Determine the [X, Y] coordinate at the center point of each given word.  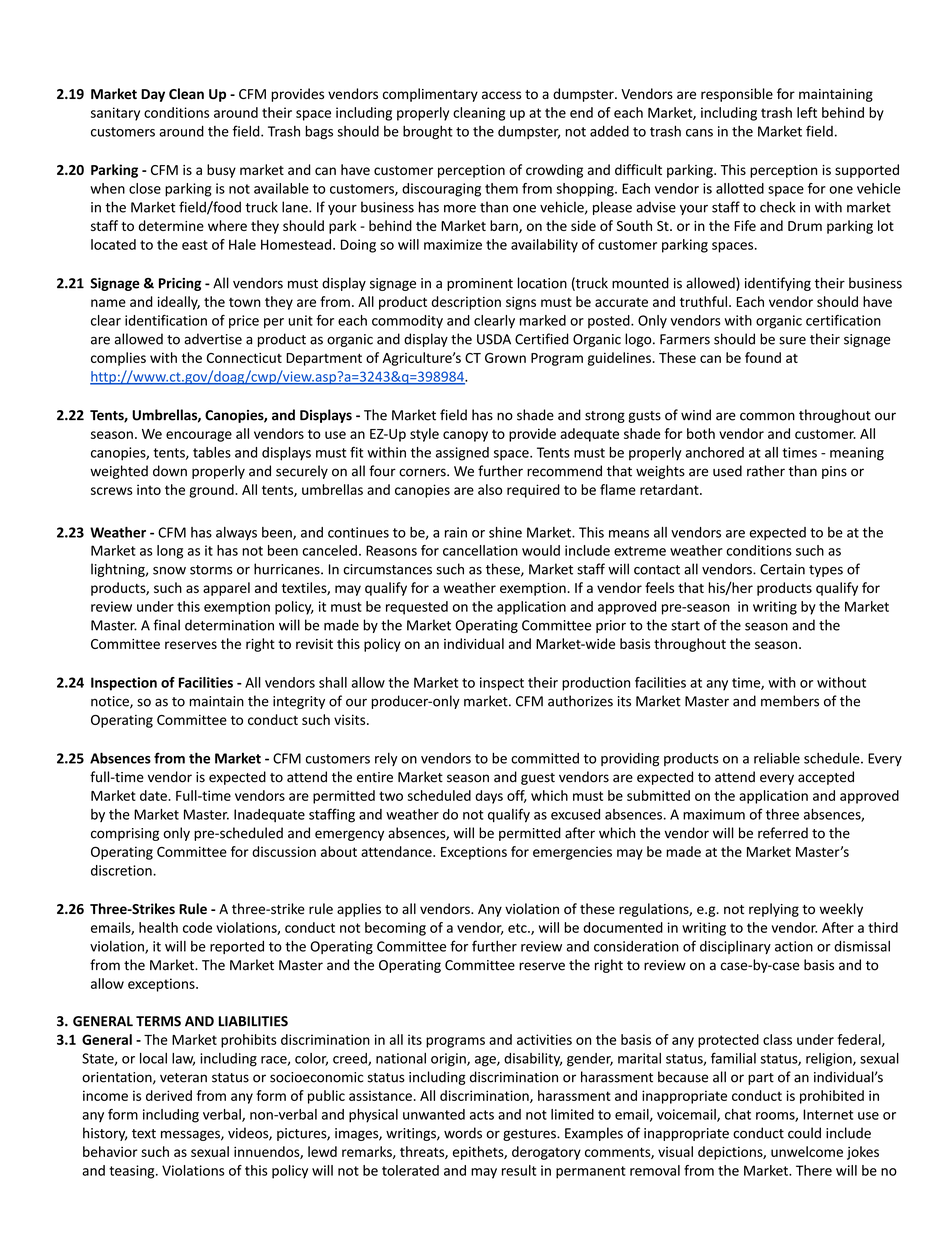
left [807, 112]
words [463, 1133]
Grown [505, 358]
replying [774, 910]
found [763, 357]
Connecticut [244, 358]
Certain [782, 569]
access [501, 95]
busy [221, 171]
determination [229, 625]
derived [169, 1095]
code [197, 927]
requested [417, 608]
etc [518, 928]
